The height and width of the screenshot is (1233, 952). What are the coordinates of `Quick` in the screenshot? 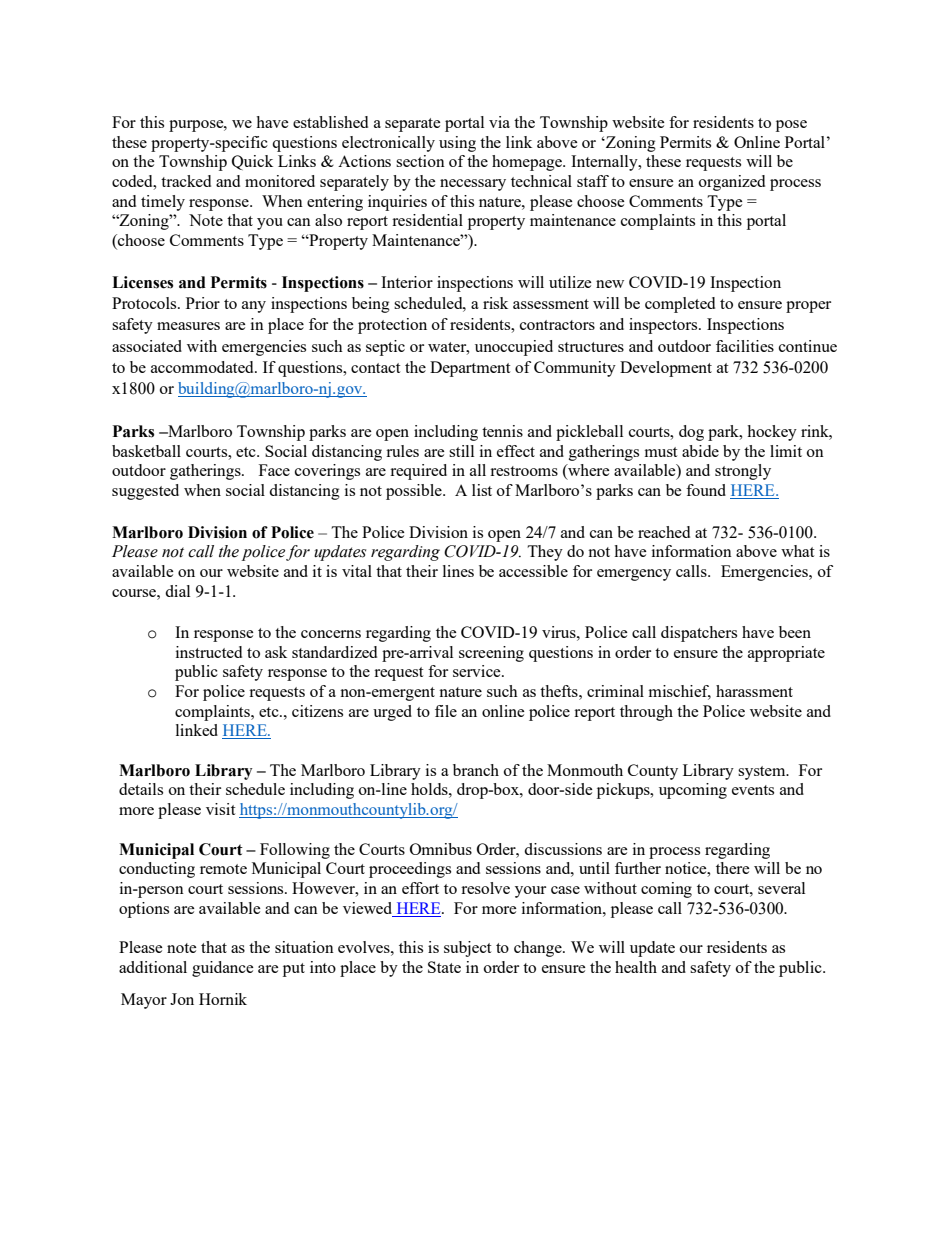 It's located at (252, 162).
